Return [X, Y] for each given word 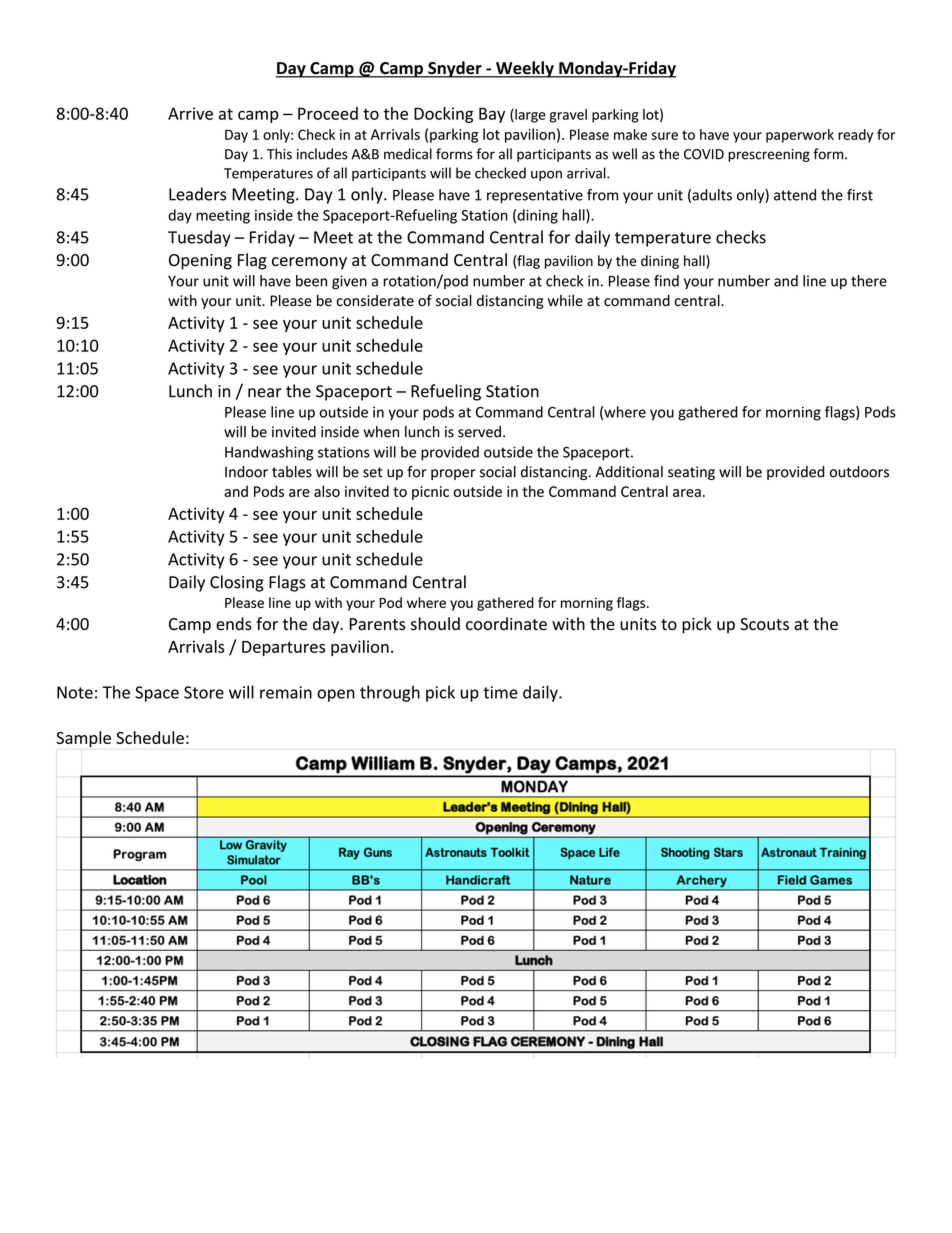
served [479, 432]
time [500, 692]
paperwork [800, 136]
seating [691, 473]
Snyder [455, 69]
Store [204, 692]
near [265, 393]
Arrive [190, 113]
